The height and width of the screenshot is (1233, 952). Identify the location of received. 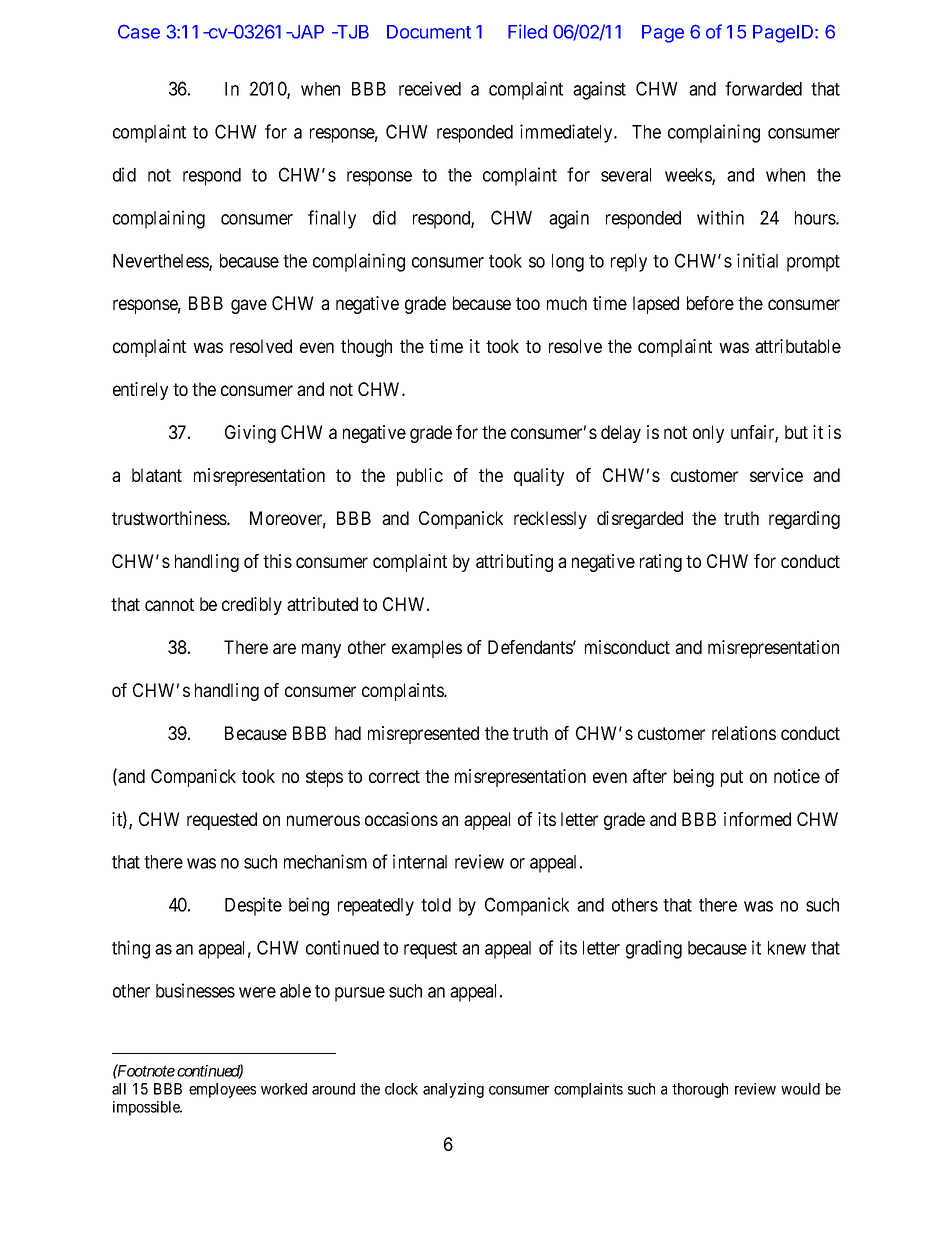
(430, 88).
